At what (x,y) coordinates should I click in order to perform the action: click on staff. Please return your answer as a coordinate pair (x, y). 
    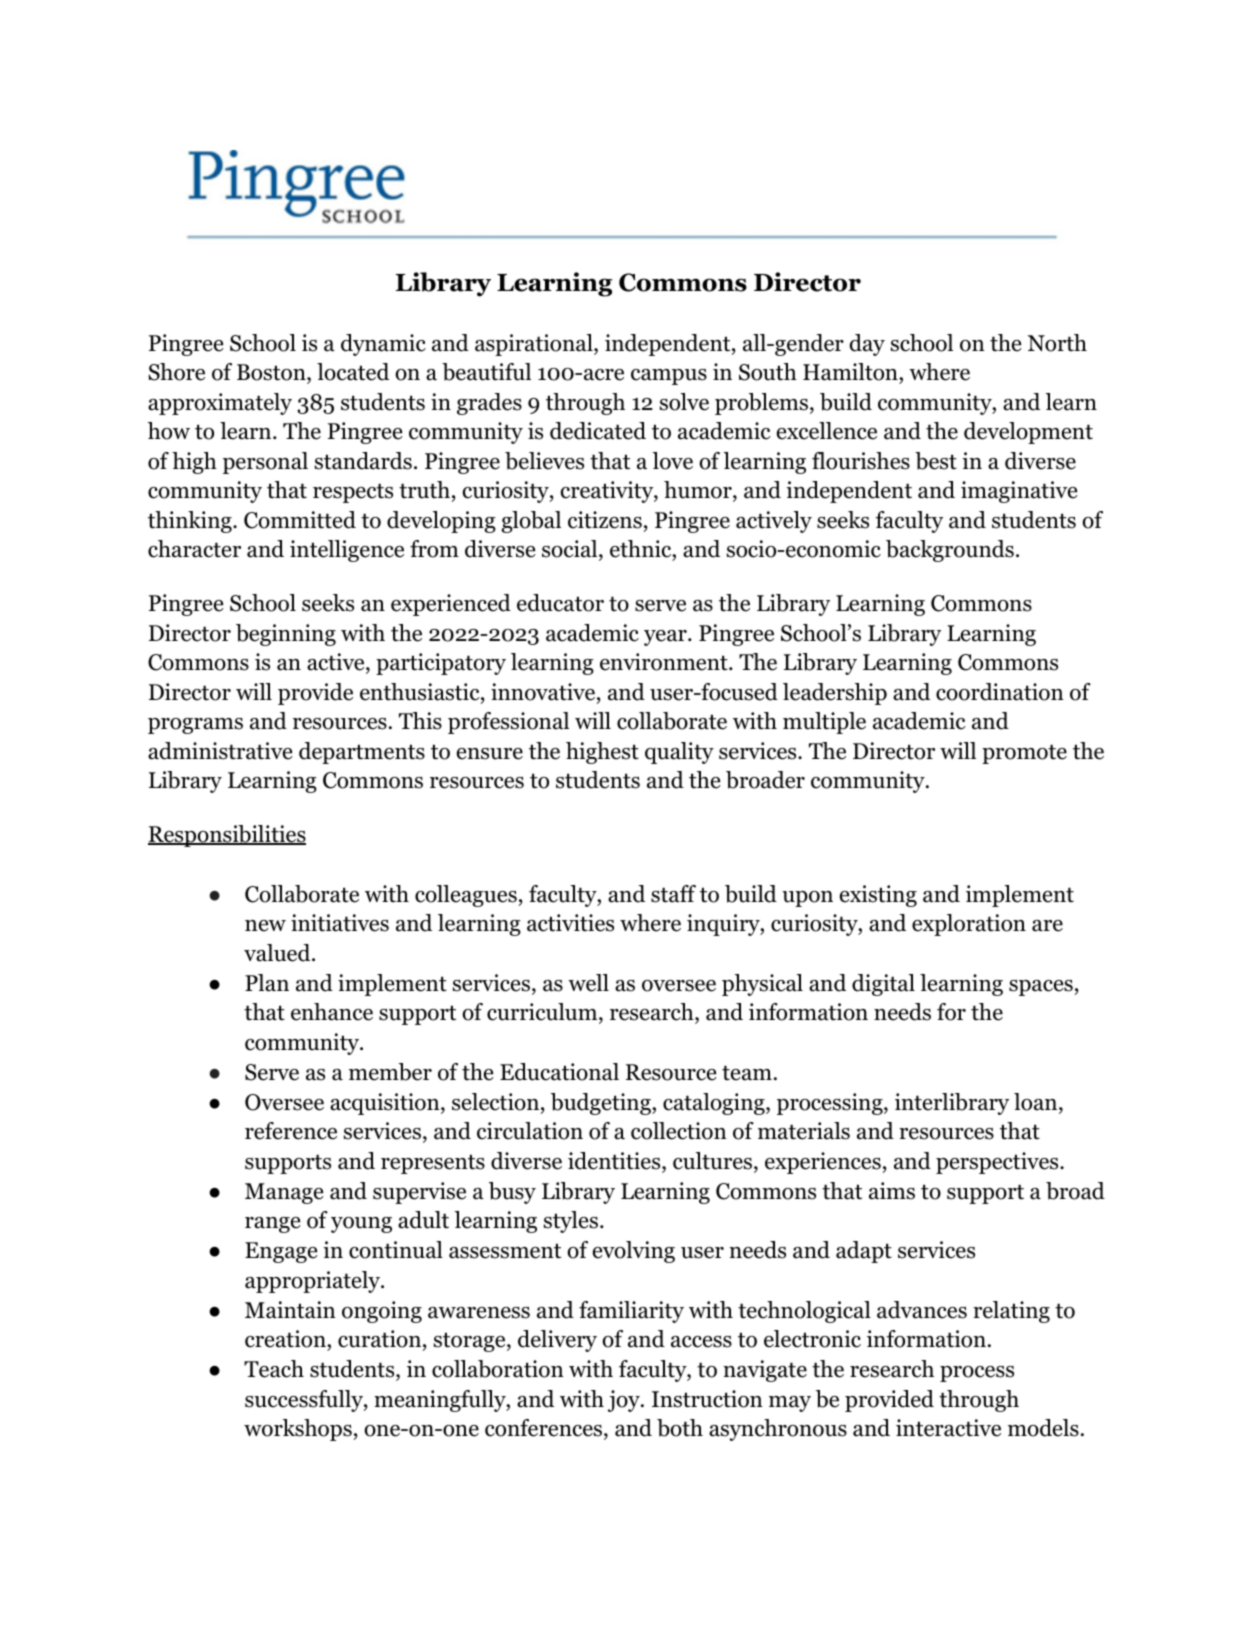
    Looking at the image, I should click on (673, 894).
